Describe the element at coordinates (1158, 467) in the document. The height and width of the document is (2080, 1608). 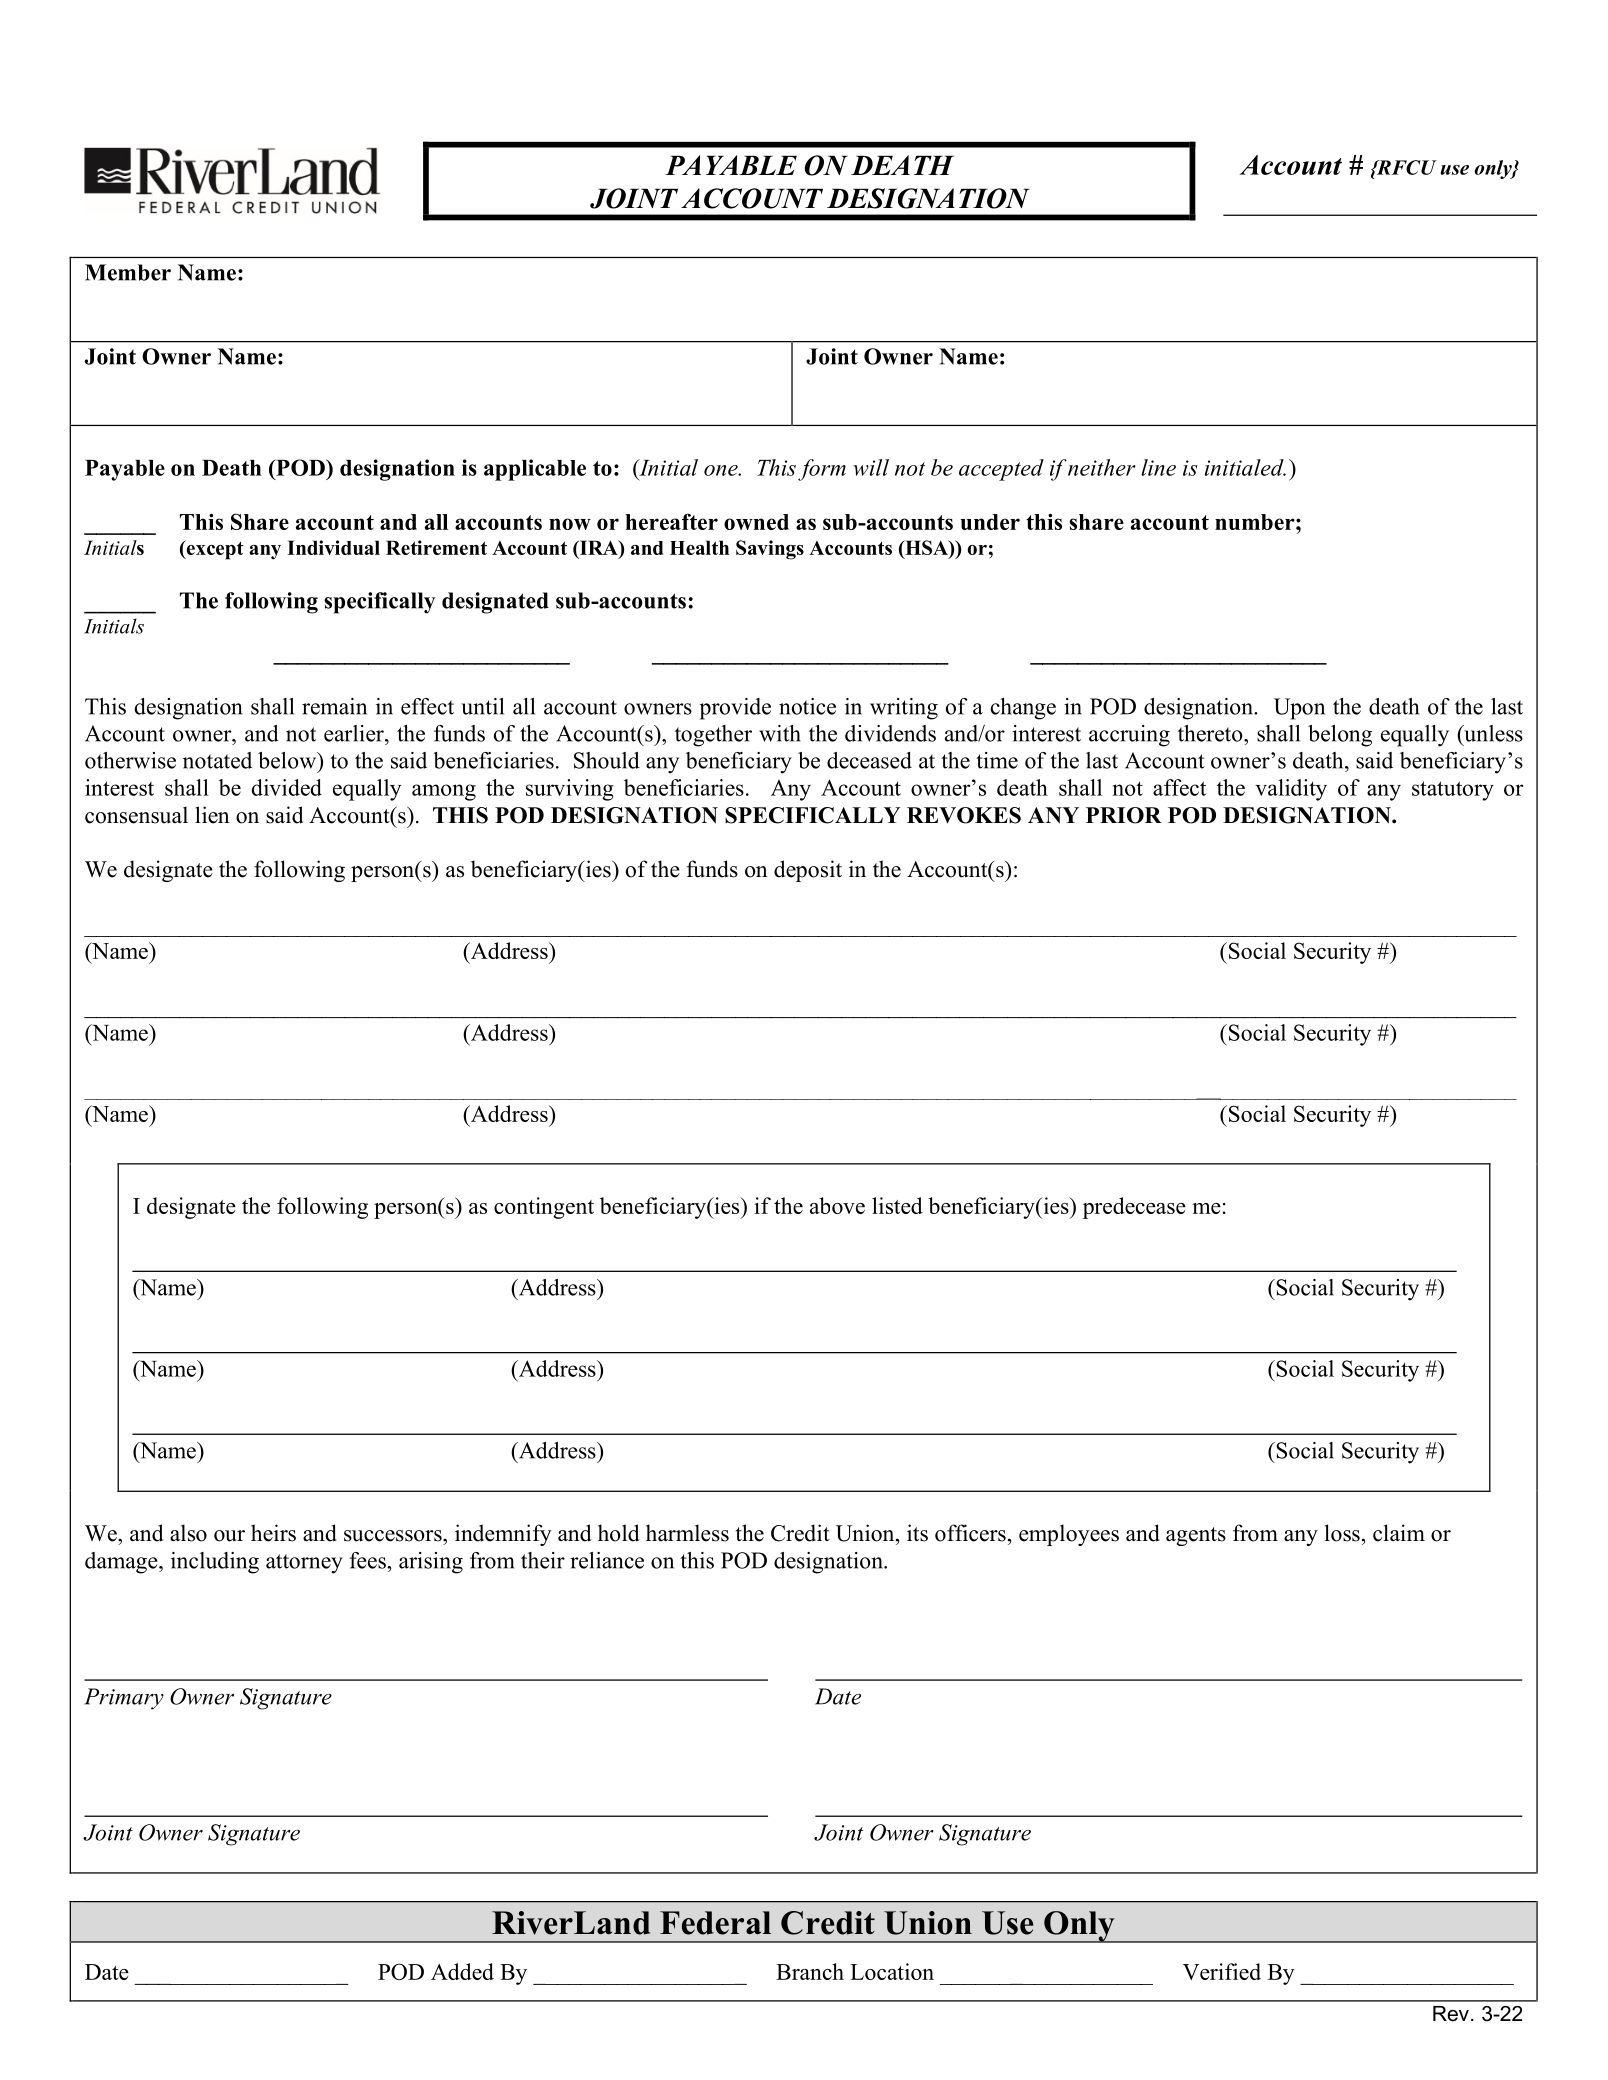
I see `line` at that location.
